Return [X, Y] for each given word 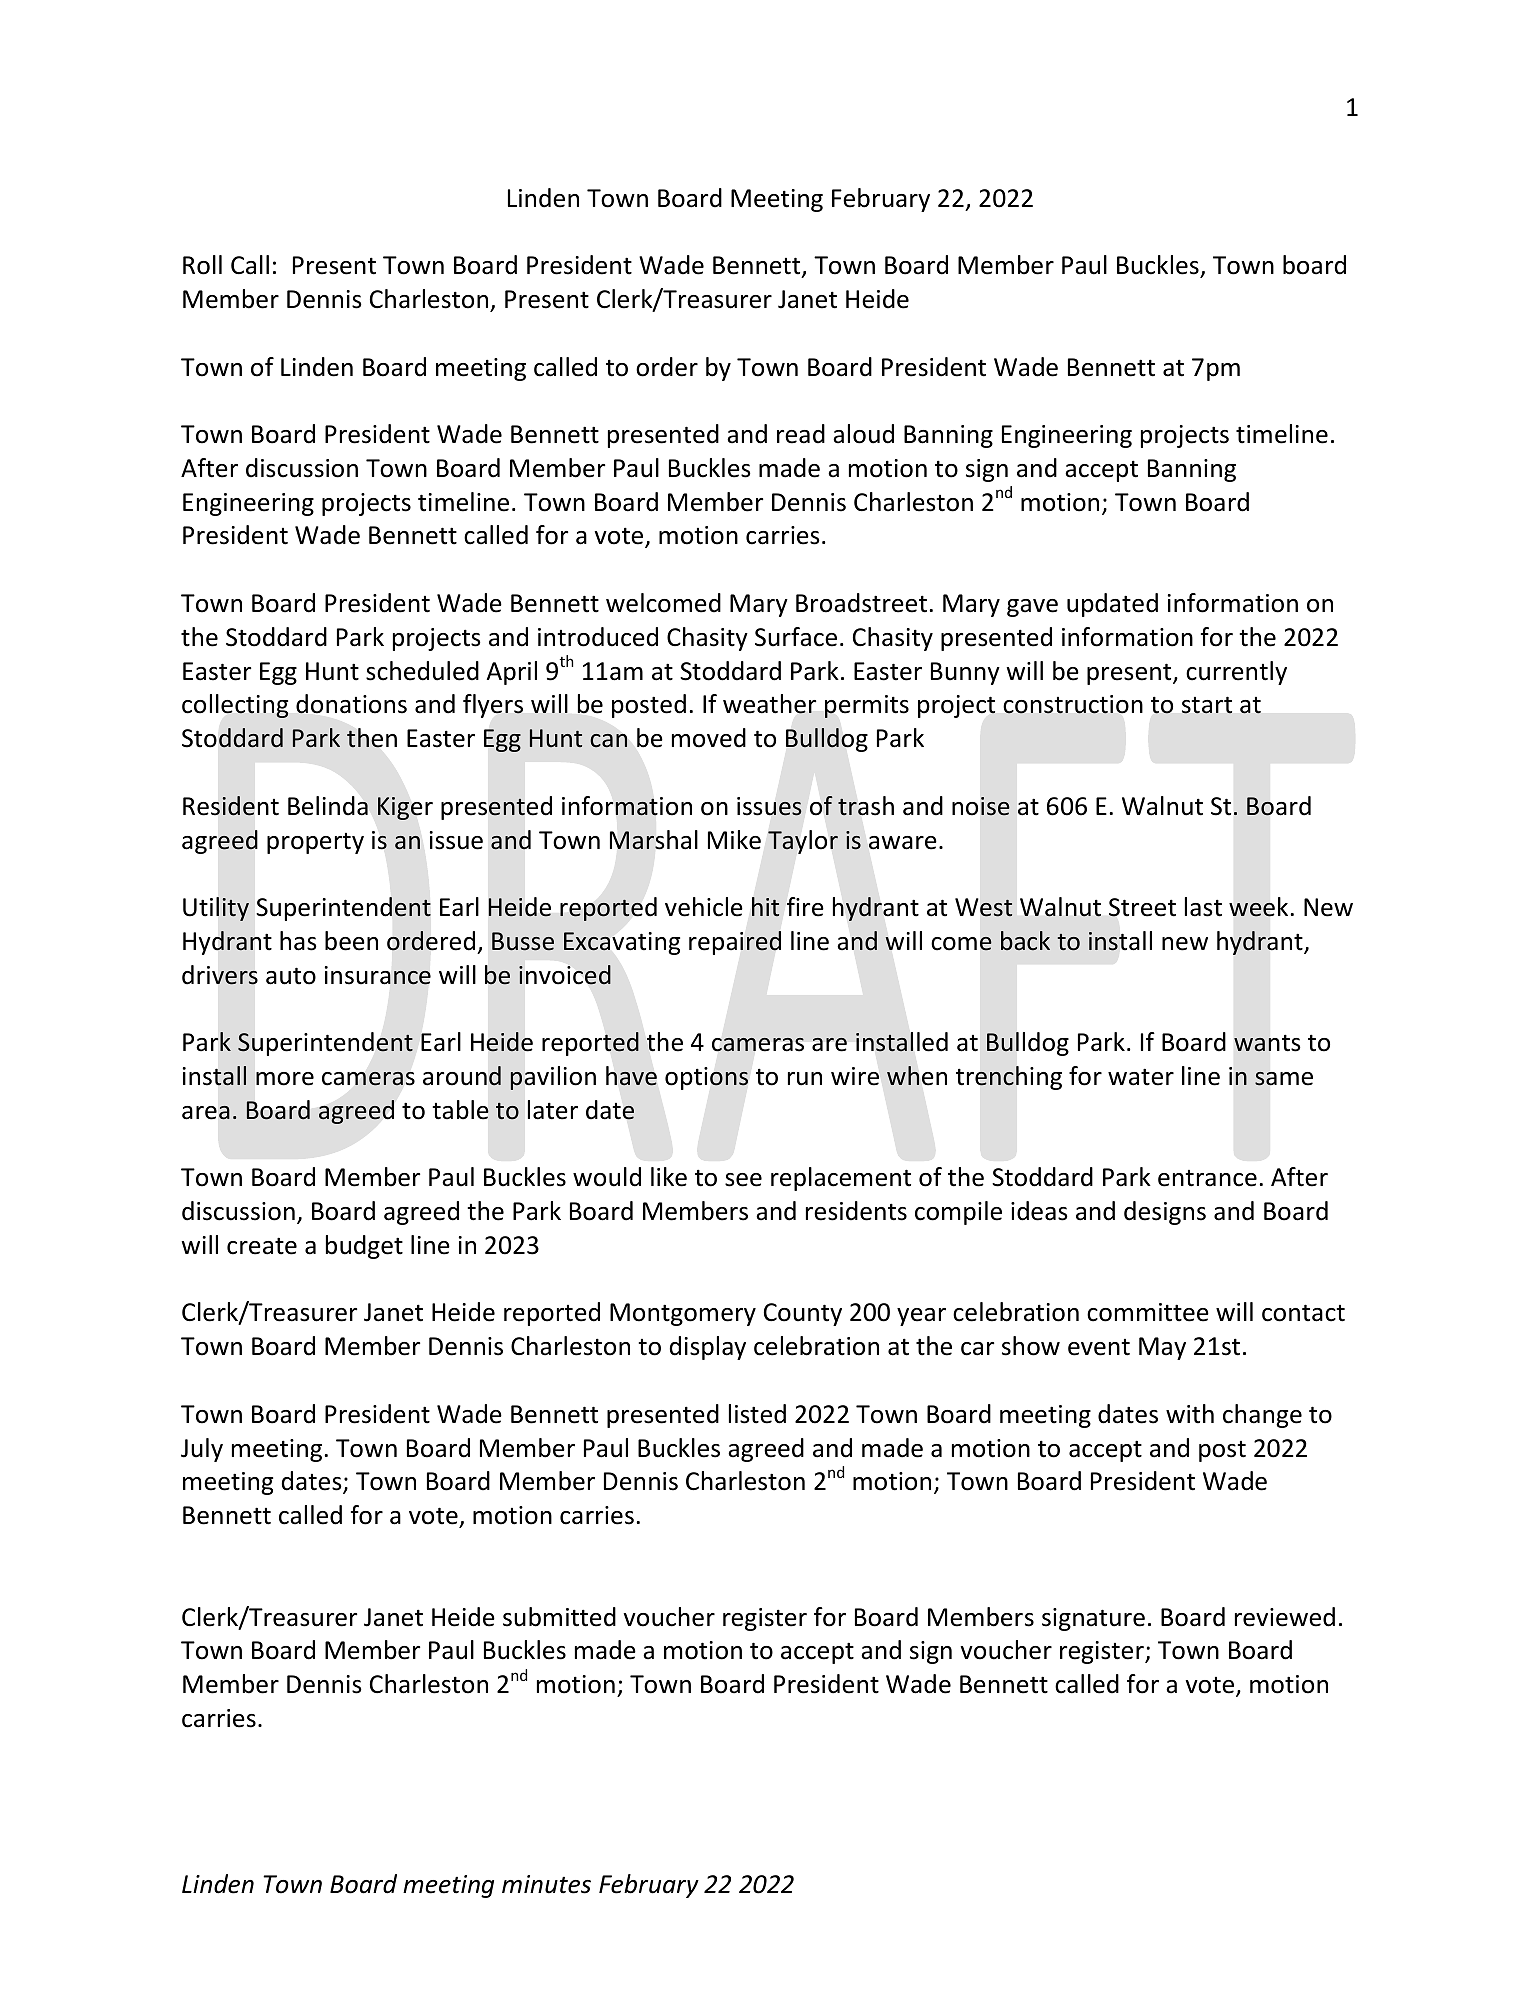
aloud [863, 434]
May [1162, 1348]
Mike [734, 840]
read [801, 434]
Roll [202, 265]
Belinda [328, 806]
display [708, 1348]
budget [364, 1247]
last [1203, 907]
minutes [546, 1884]
